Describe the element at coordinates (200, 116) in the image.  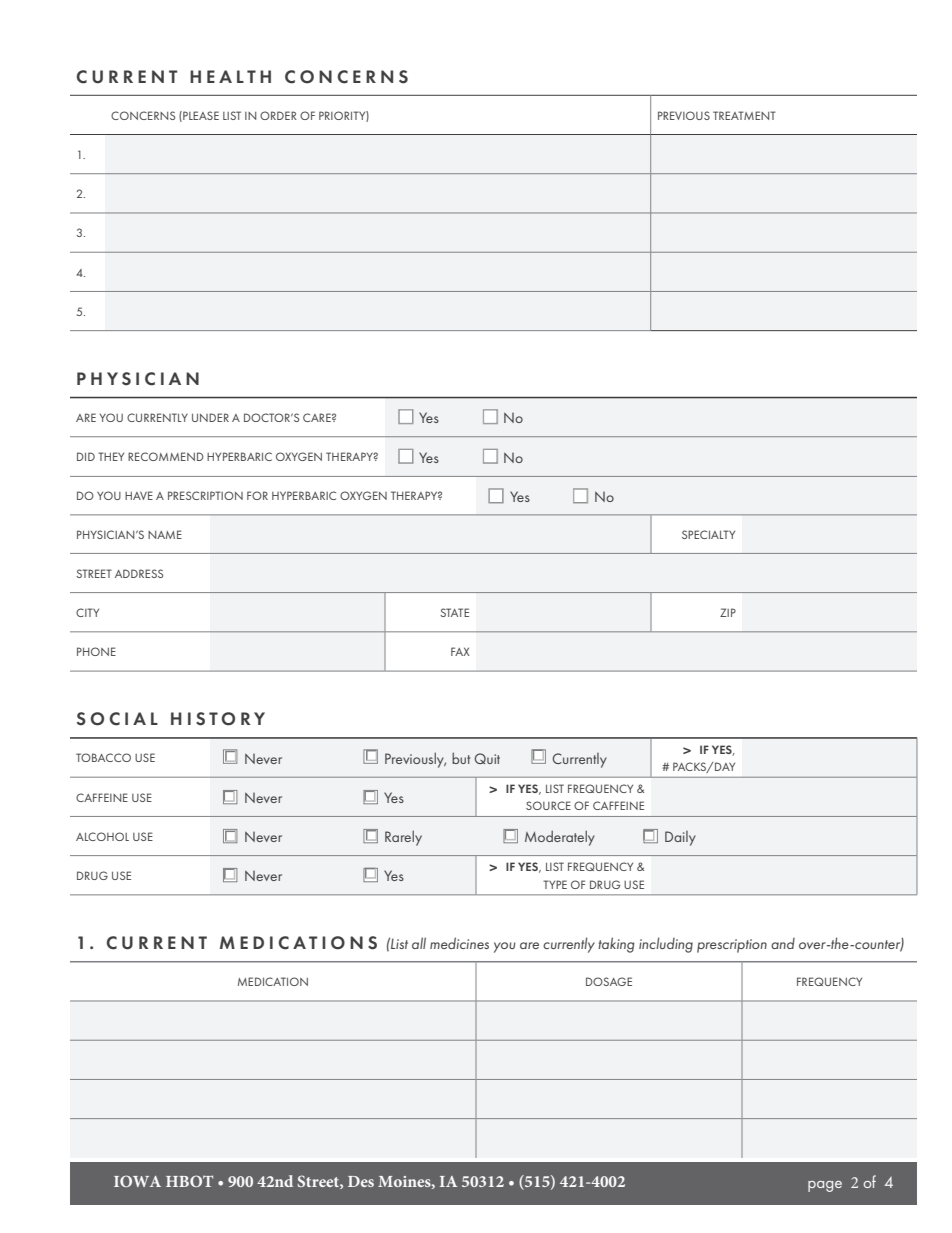
I see `PLEASE` at that location.
